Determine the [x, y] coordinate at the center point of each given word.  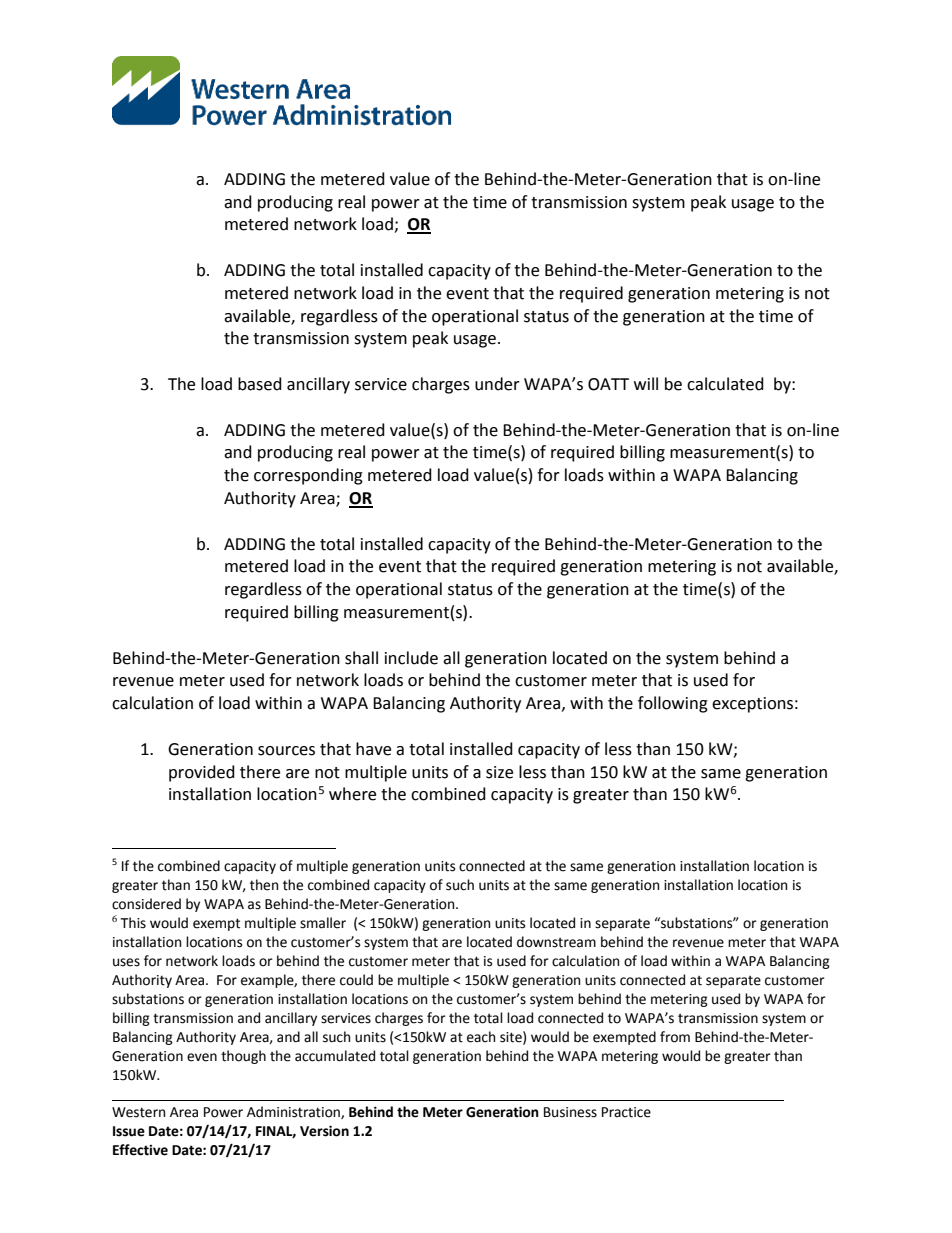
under [497, 384]
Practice [626, 1112]
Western [138, 1112]
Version [324, 1131]
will [646, 383]
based [260, 384]
